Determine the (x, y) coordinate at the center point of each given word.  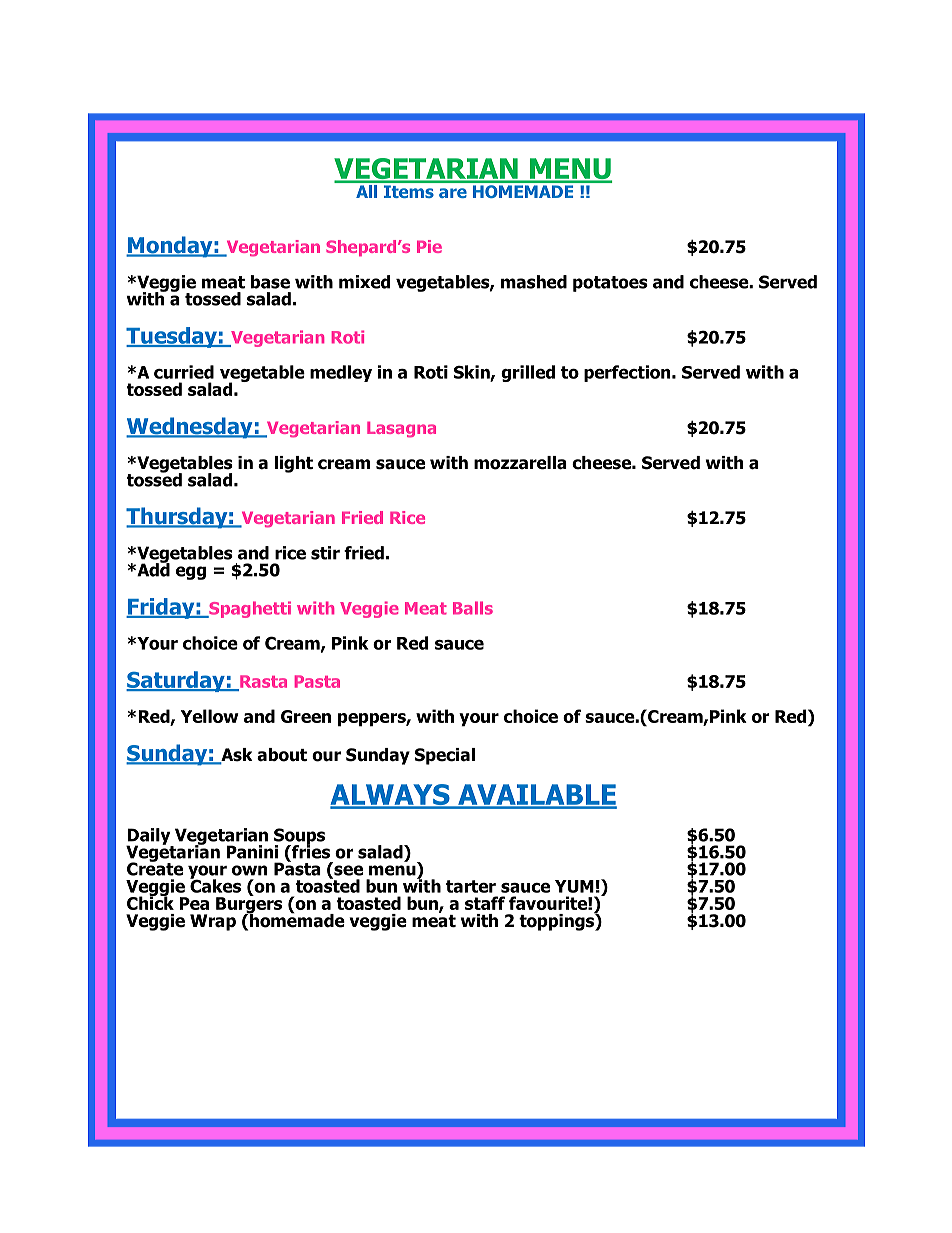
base (270, 282)
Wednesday (190, 428)
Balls (473, 608)
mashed (534, 282)
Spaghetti (249, 609)
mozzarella (520, 463)
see (347, 870)
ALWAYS (391, 796)
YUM (574, 886)
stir (325, 553)
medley (341, 373)
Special (445, 756)
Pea (194, 903)
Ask (236, 756)
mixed (364, 282)
